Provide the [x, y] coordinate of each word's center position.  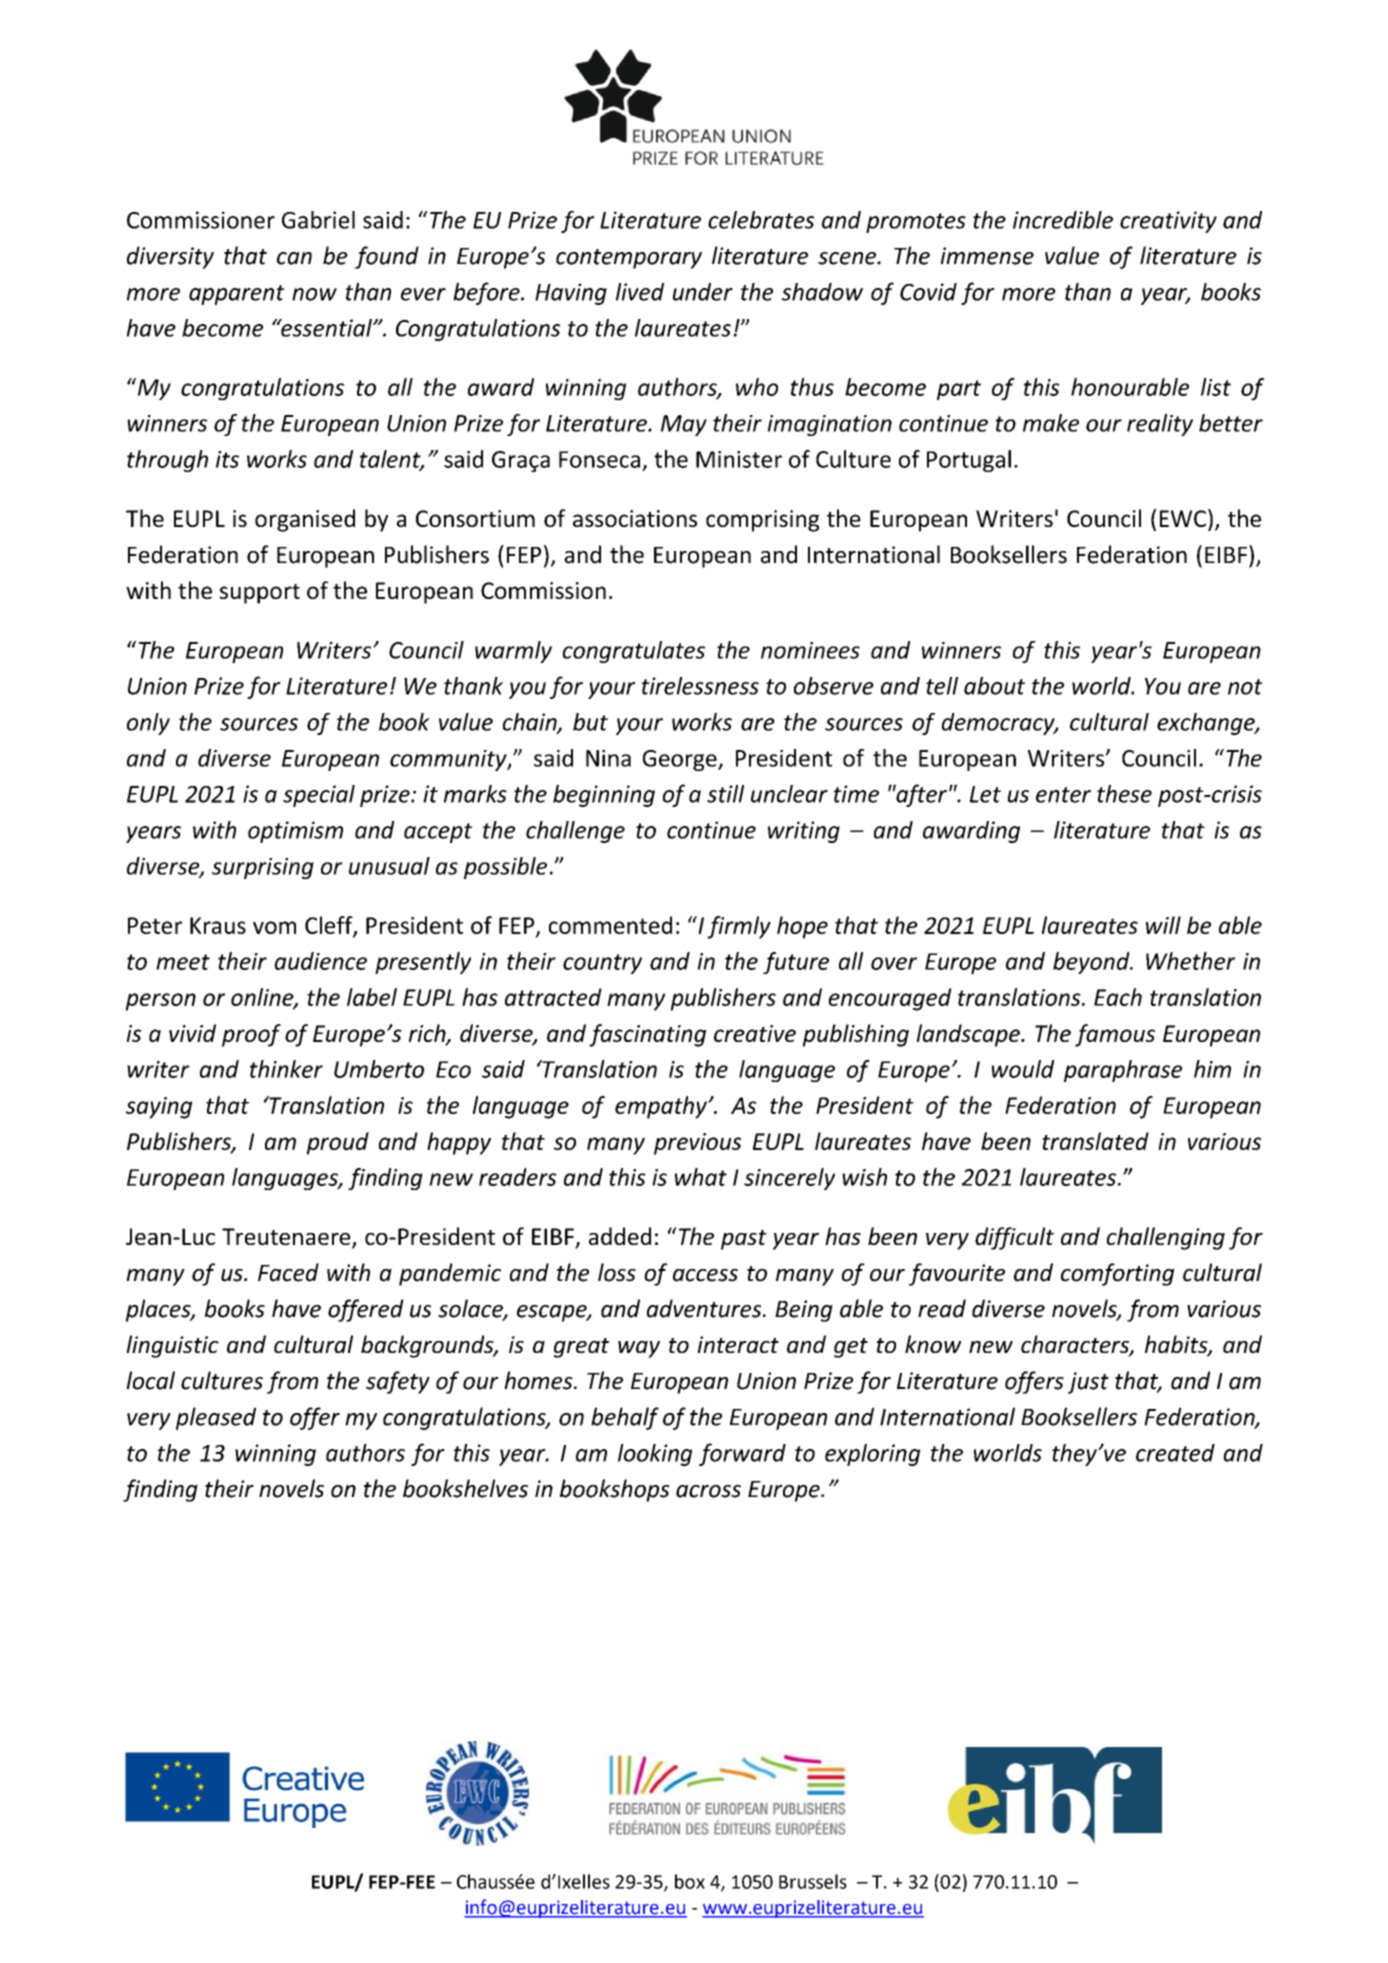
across [708, 1491]
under [703, 292]
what [701, 1177]
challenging [1166, 1238]
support [260, 594]
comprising [762, 521]
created [1175, 1453]
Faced [288, 1272]
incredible [1063, 220]
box [690, 1881]
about [994, 686]
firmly [739, 927]
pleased [216, 1418]
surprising [263, 868]
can [294, 258]
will [1163, 925]
